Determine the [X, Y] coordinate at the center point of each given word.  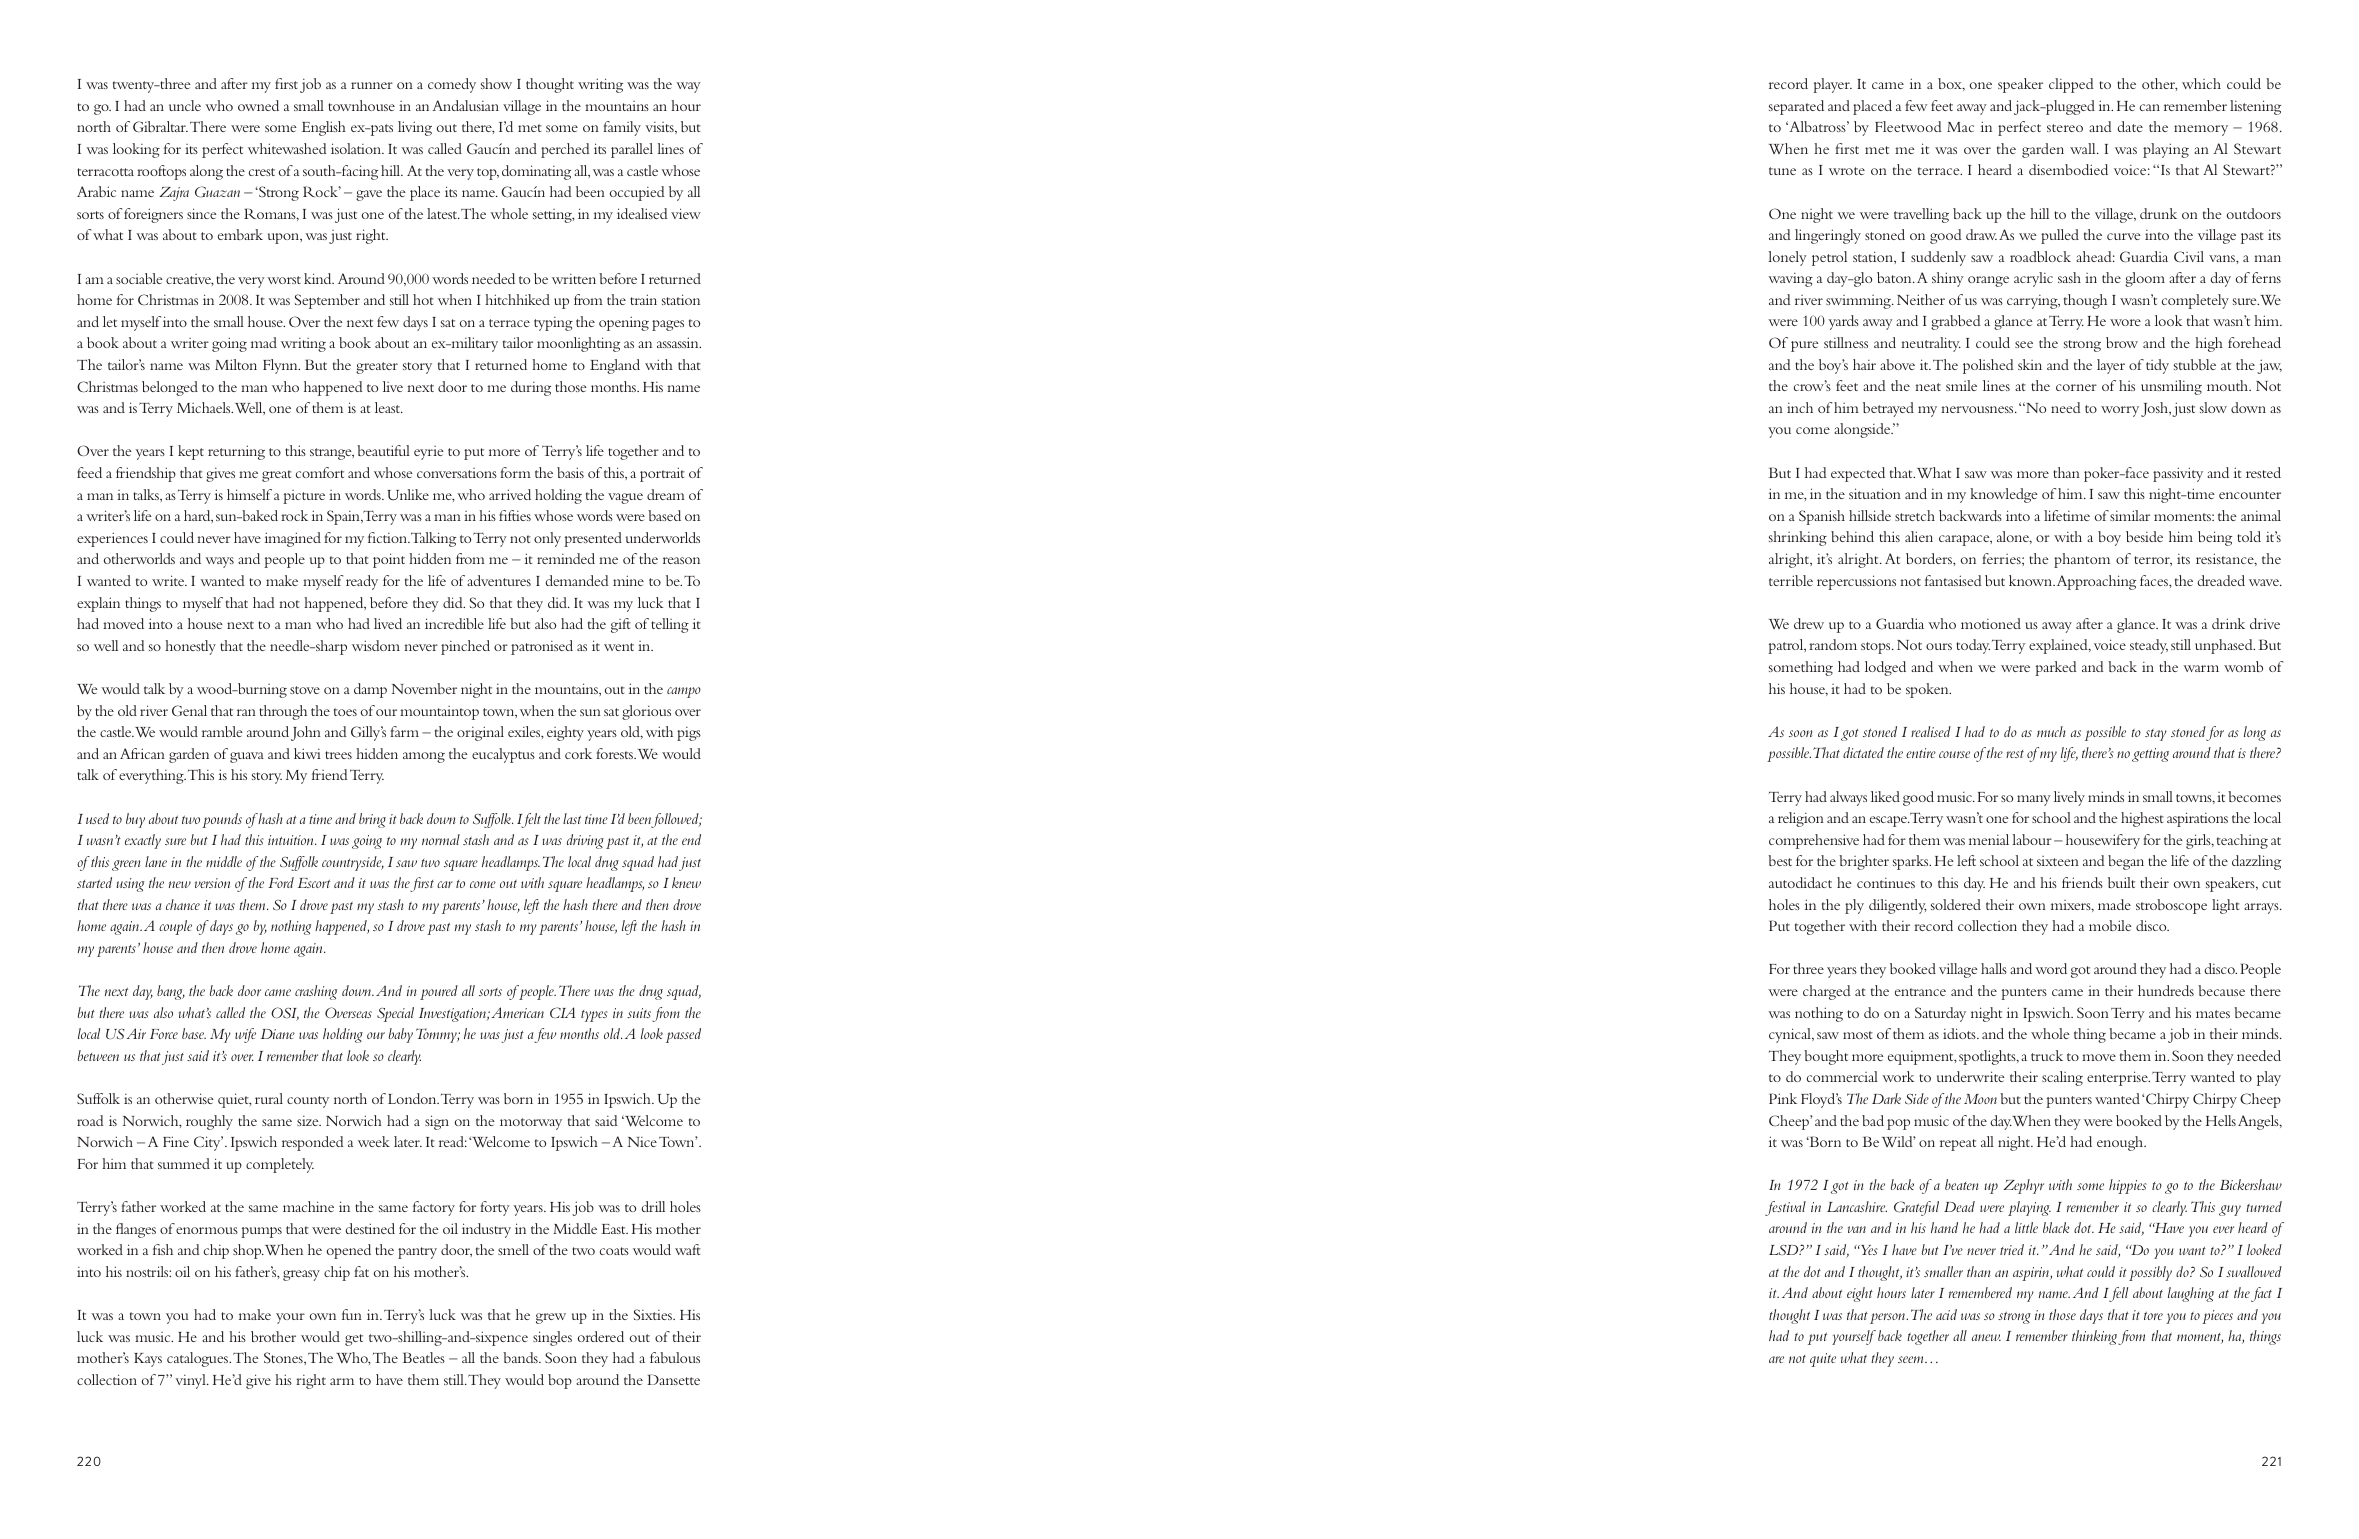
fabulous [675, 1357]
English [324, 128]
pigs [689, 734]
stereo [2065, 128]
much [2051, 731]
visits [660, 128]
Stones [284, 1357]
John [306, 733]
